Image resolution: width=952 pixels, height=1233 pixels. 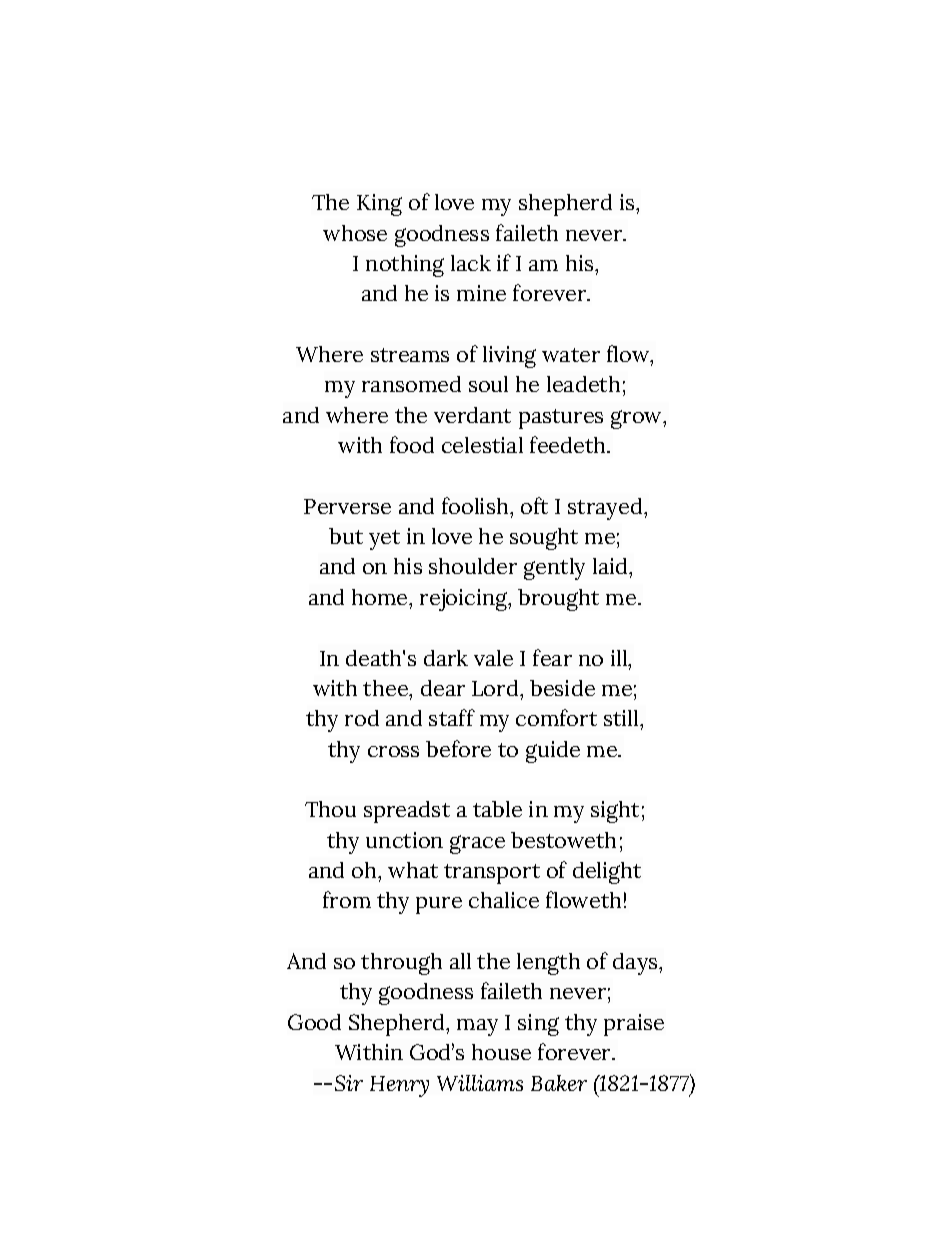 What do you see at coordinates (393, 751) in the page?
I see `cross` at bounding box center [393, 751].
